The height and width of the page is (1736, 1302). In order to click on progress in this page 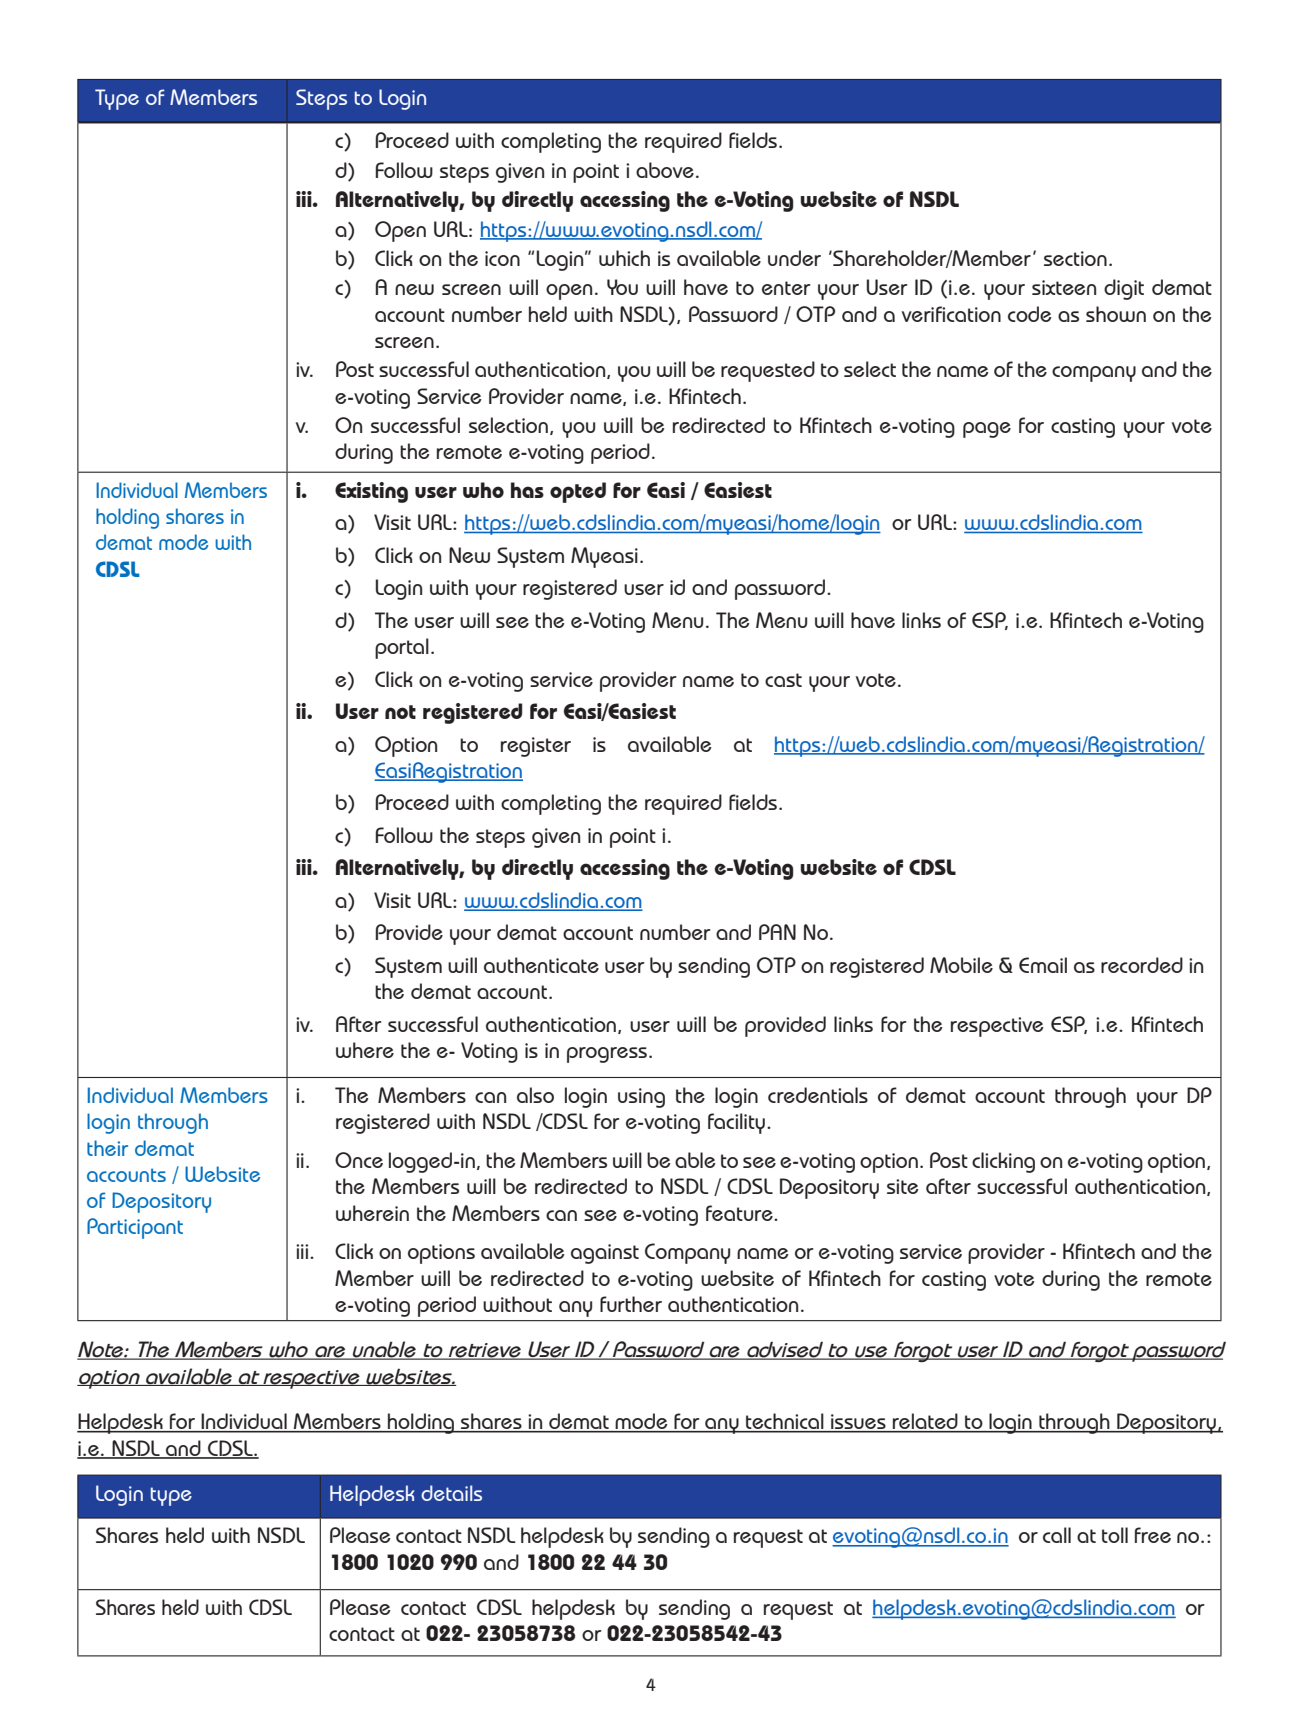, I will do `click(607, 1055)`.
